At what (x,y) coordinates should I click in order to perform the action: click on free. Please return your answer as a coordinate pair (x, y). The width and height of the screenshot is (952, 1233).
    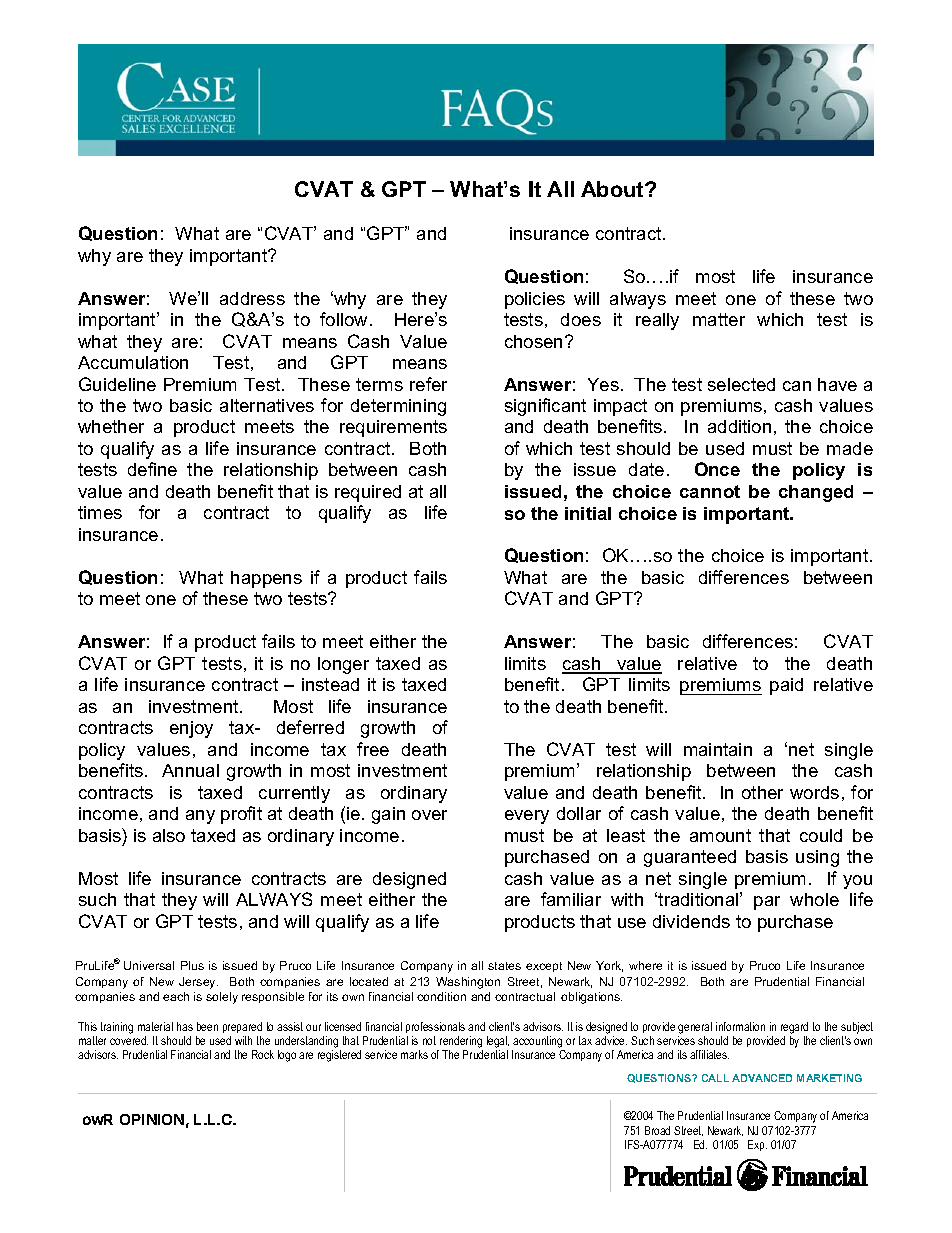
    Looking at the image, I should click on (373, 749).
